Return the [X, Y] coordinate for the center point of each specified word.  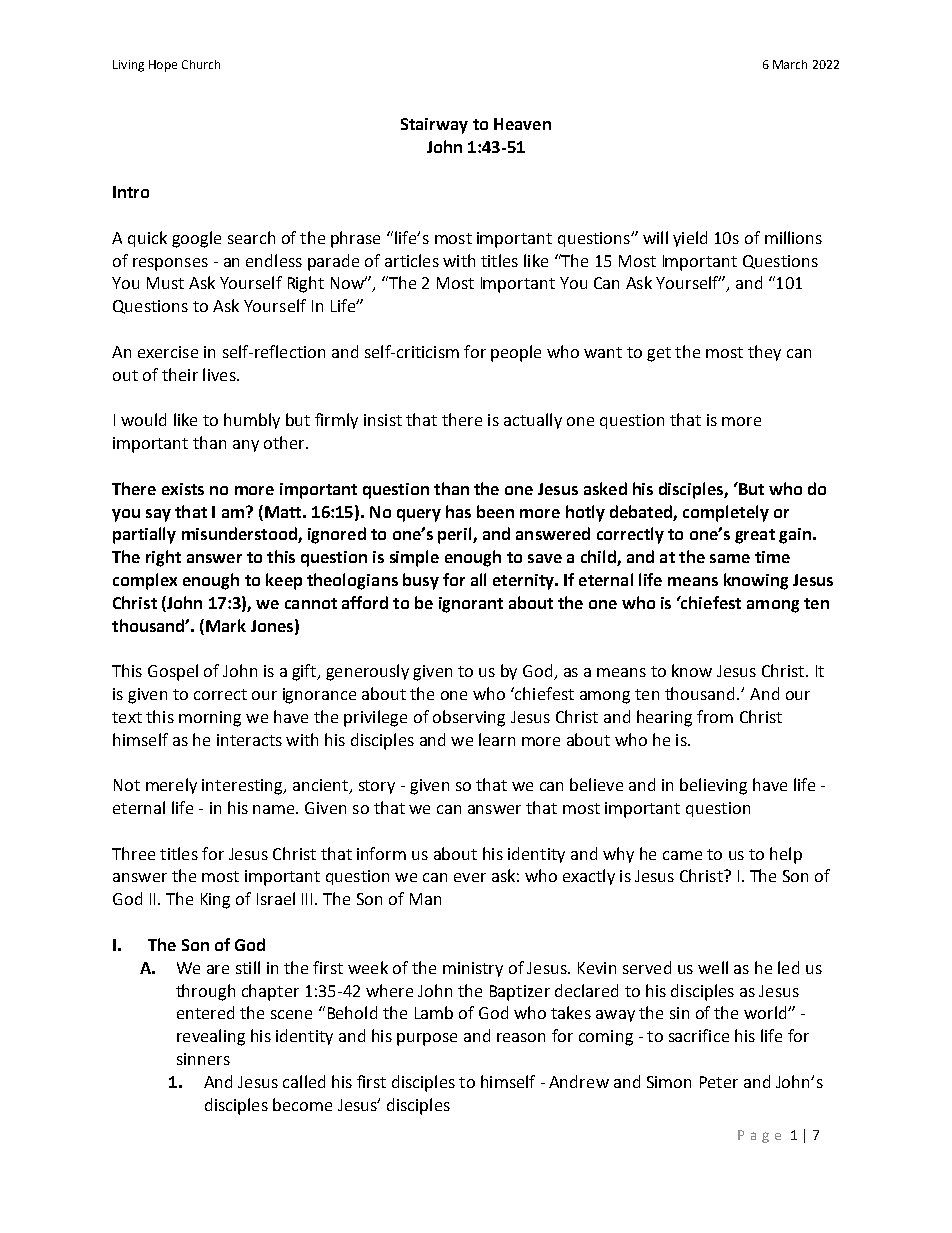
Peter [719, 1082]
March [790, 64]
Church [201, 64]
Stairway [434, 126]
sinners [203, 1059]
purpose [427, 1039]
